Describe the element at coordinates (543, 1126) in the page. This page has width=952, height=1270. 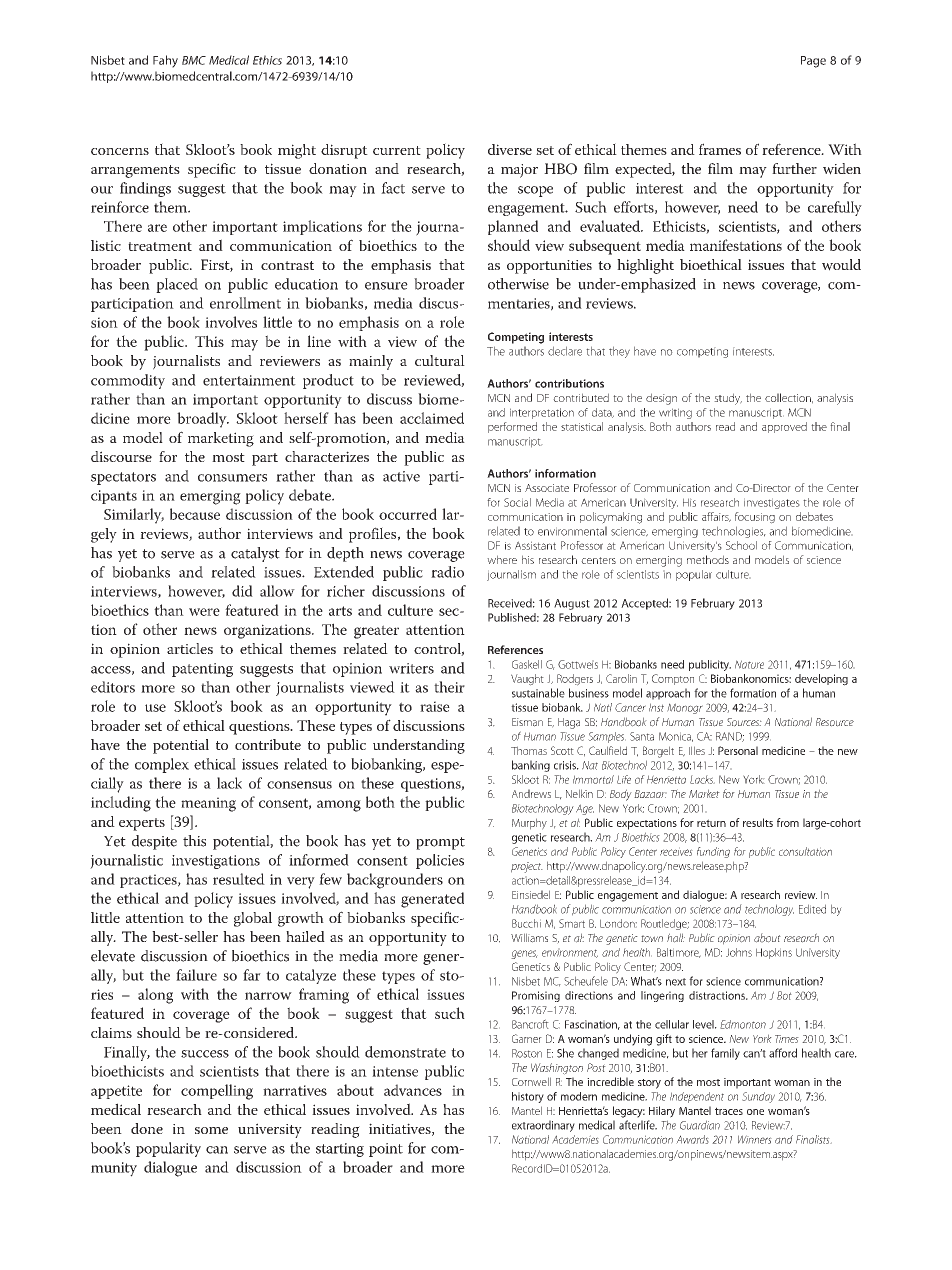
I see `extraordinary` at that location.
